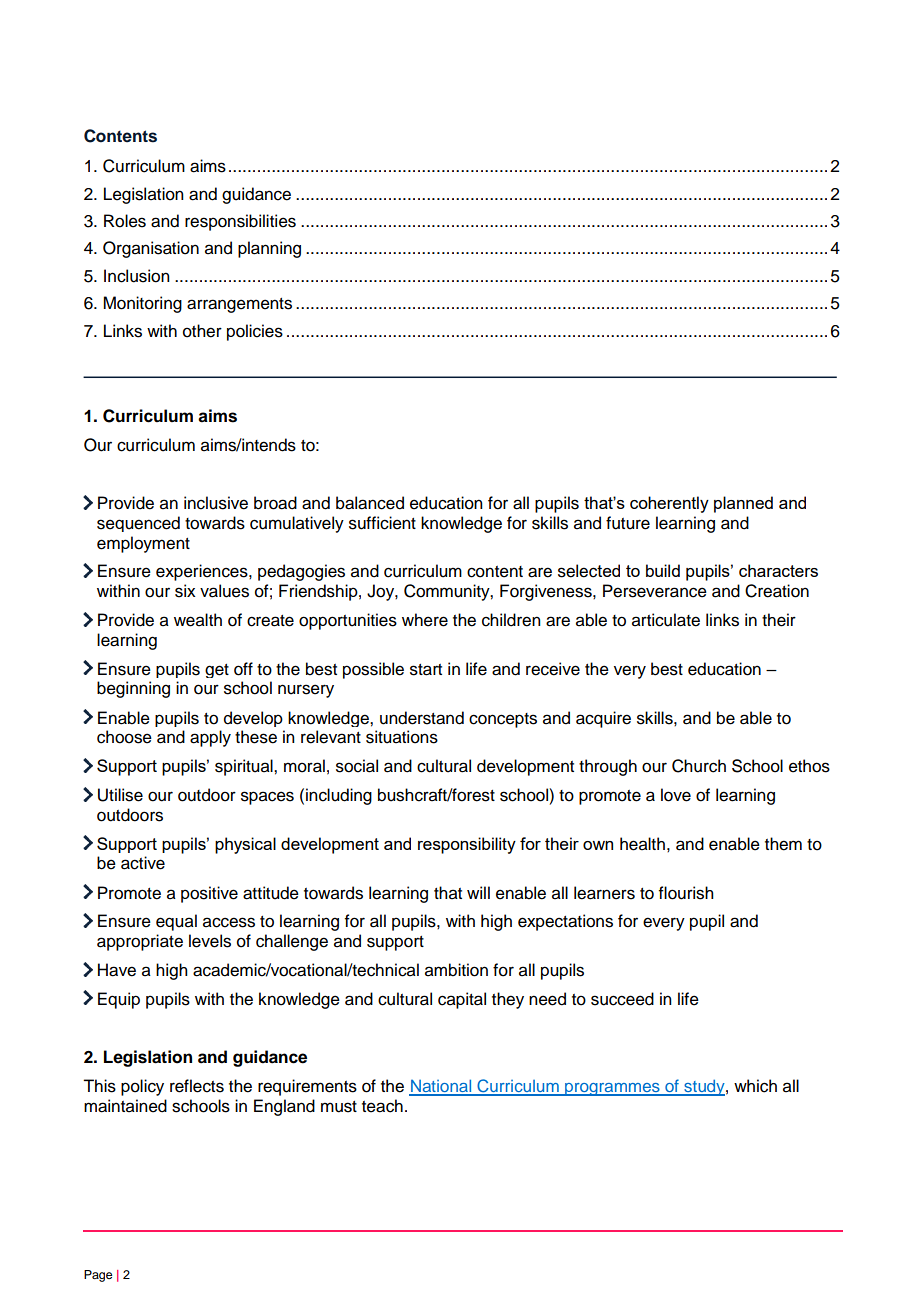  Describe the element at coordinates (777, 591) in the image. I see `Creation` at that location.
